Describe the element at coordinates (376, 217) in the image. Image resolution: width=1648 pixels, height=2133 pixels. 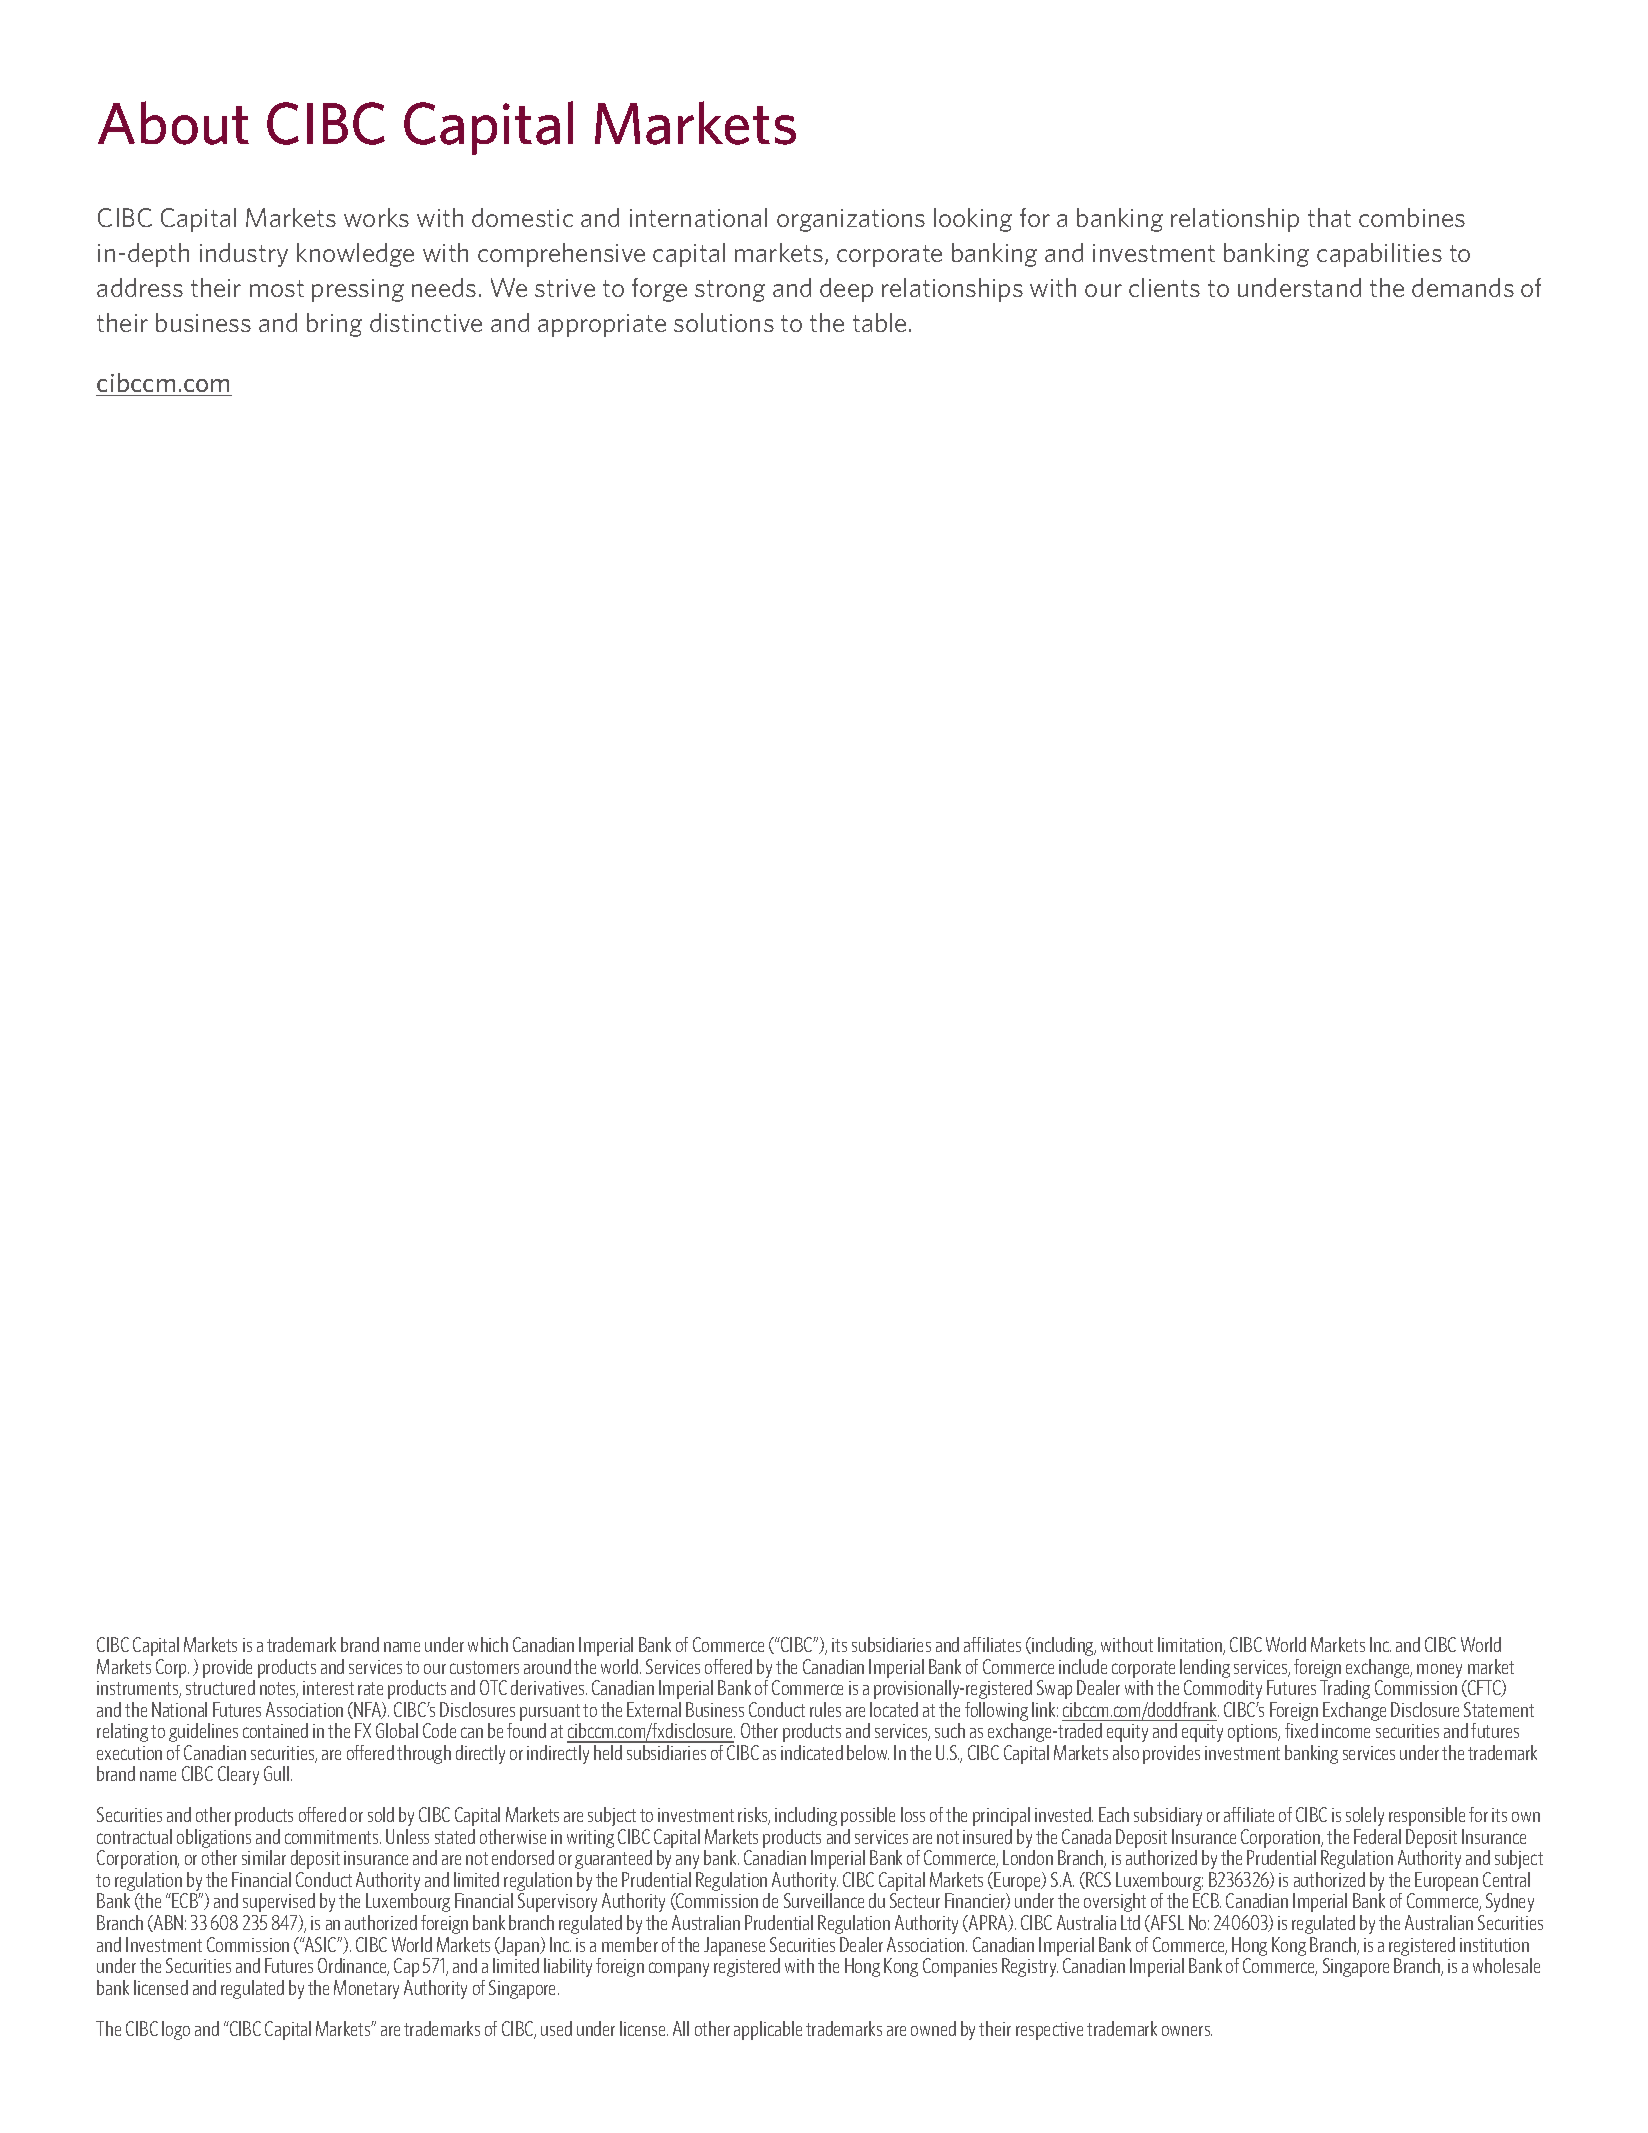
I see `works` at that location.
